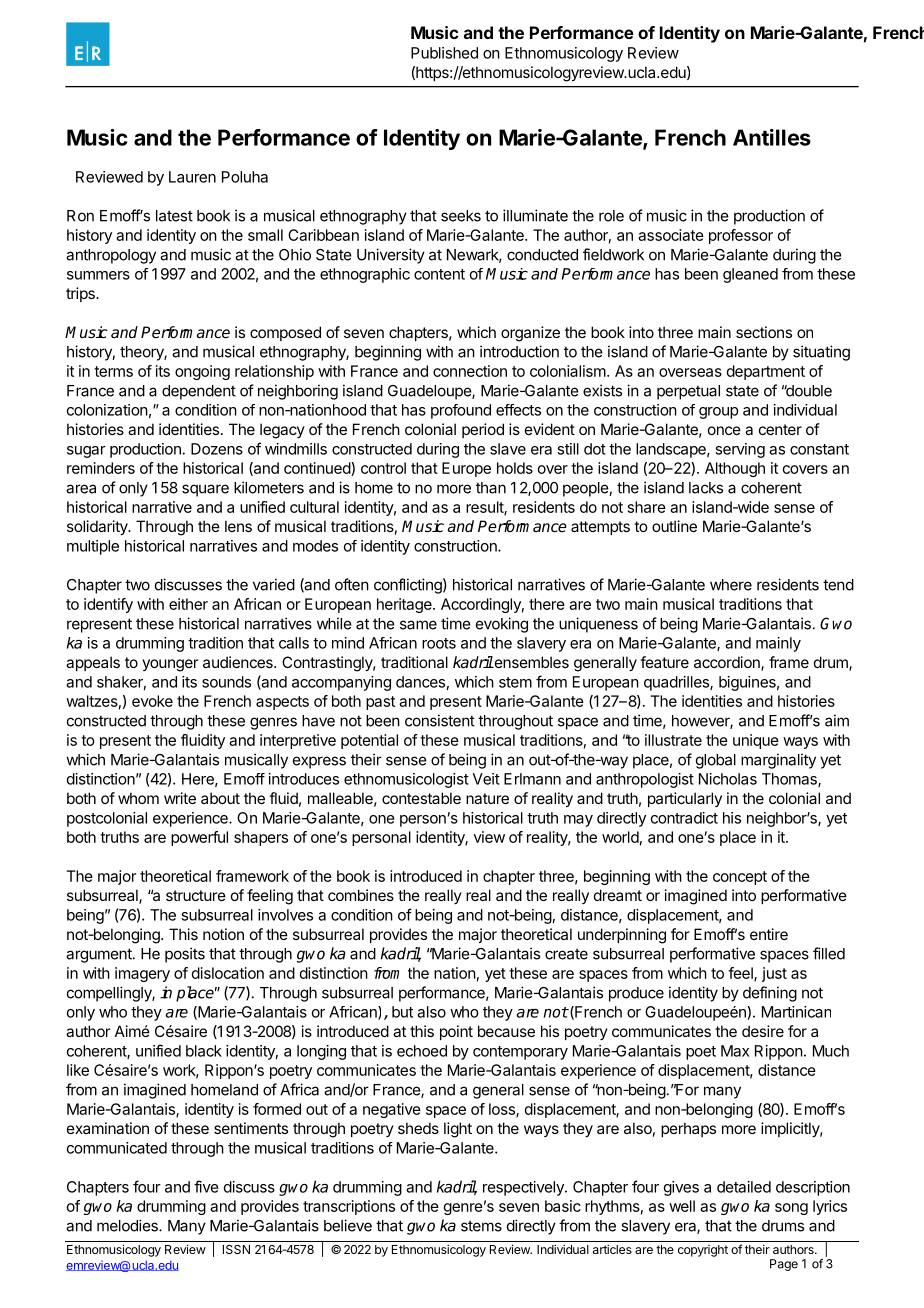 Image resolution: width=924 pixels, height=1308 pixels. What do you see at coordinates (439, 643) in the page?
I see `roots` at bounding box center [439, 643].
